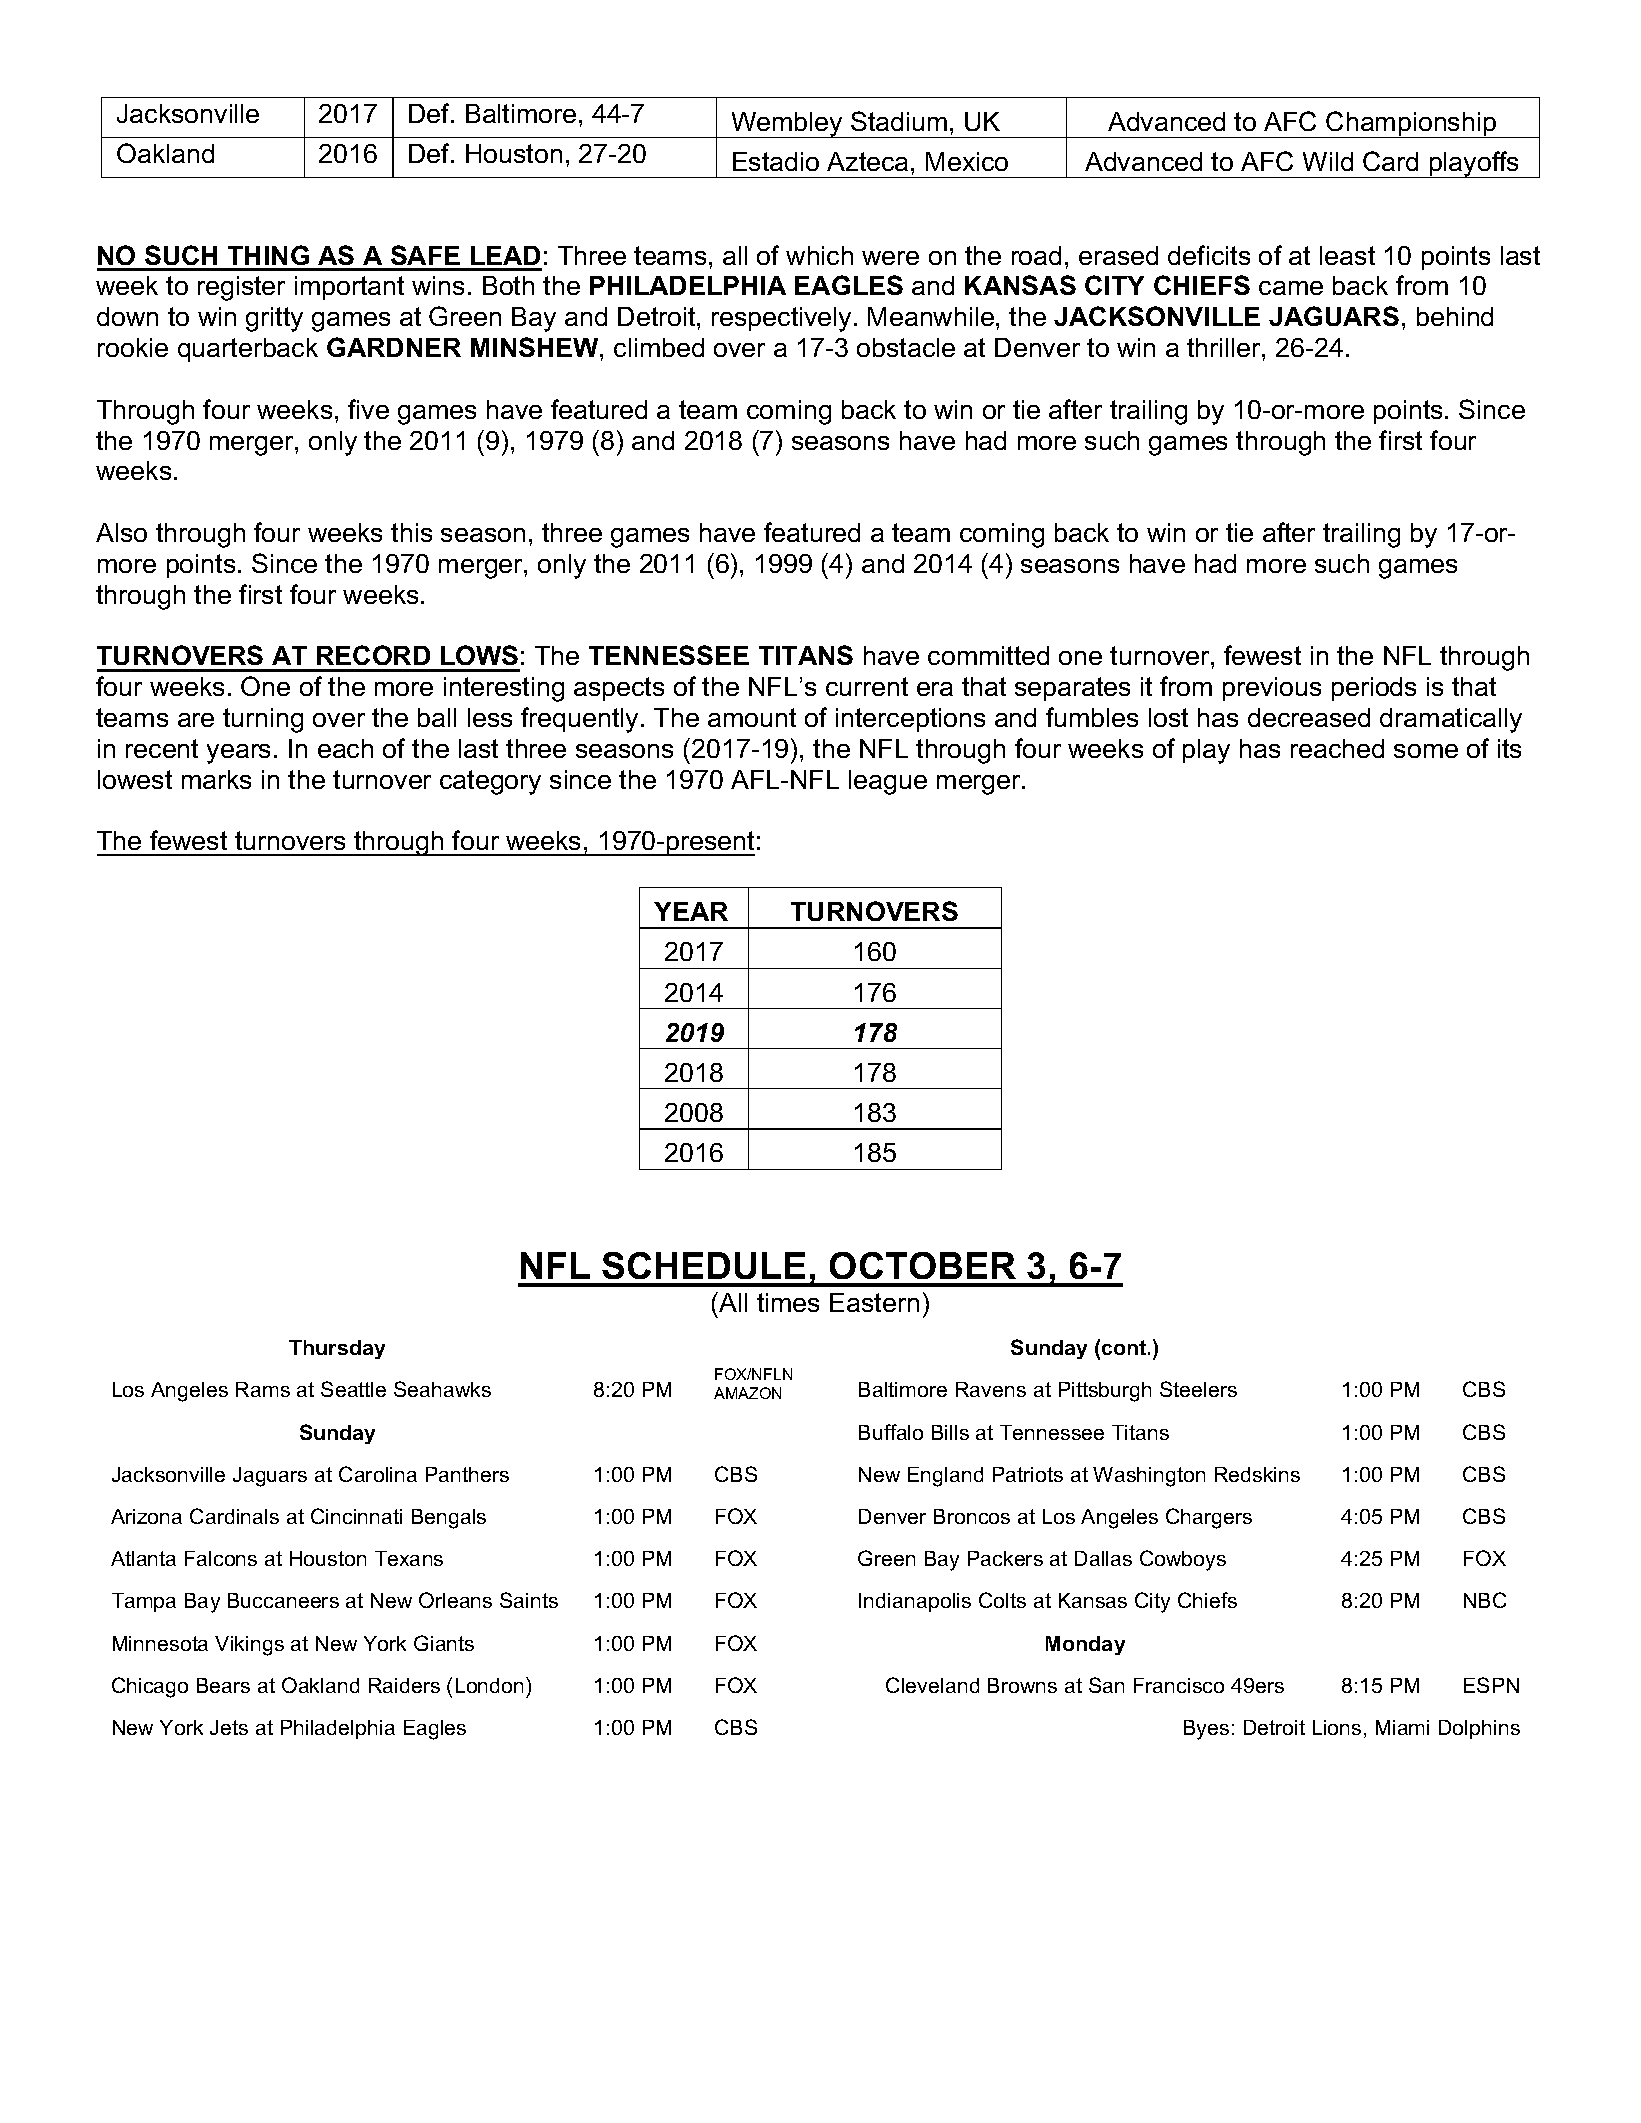 Image resolution: width=1641 pixels, height=2123 pixels. I want to click on which, so click(819, 255).
